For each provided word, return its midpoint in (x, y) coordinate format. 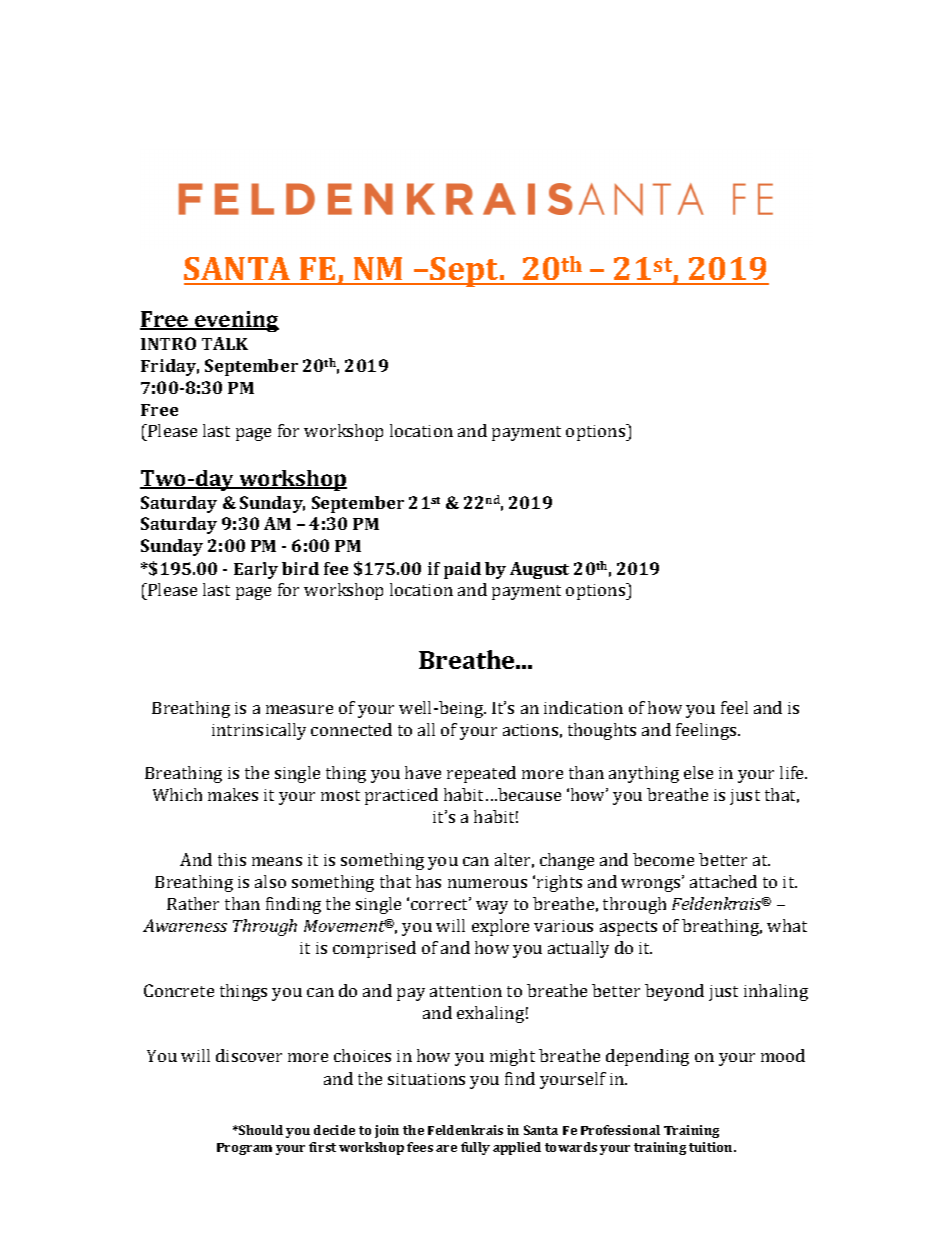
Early (256, 570)
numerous (487, 883)
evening (236, 321)
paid (462, 570)
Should (260, 1130)
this (232, 859)
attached (723, 881)
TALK (225, 343)
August (539, 570)
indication (583, 707)
